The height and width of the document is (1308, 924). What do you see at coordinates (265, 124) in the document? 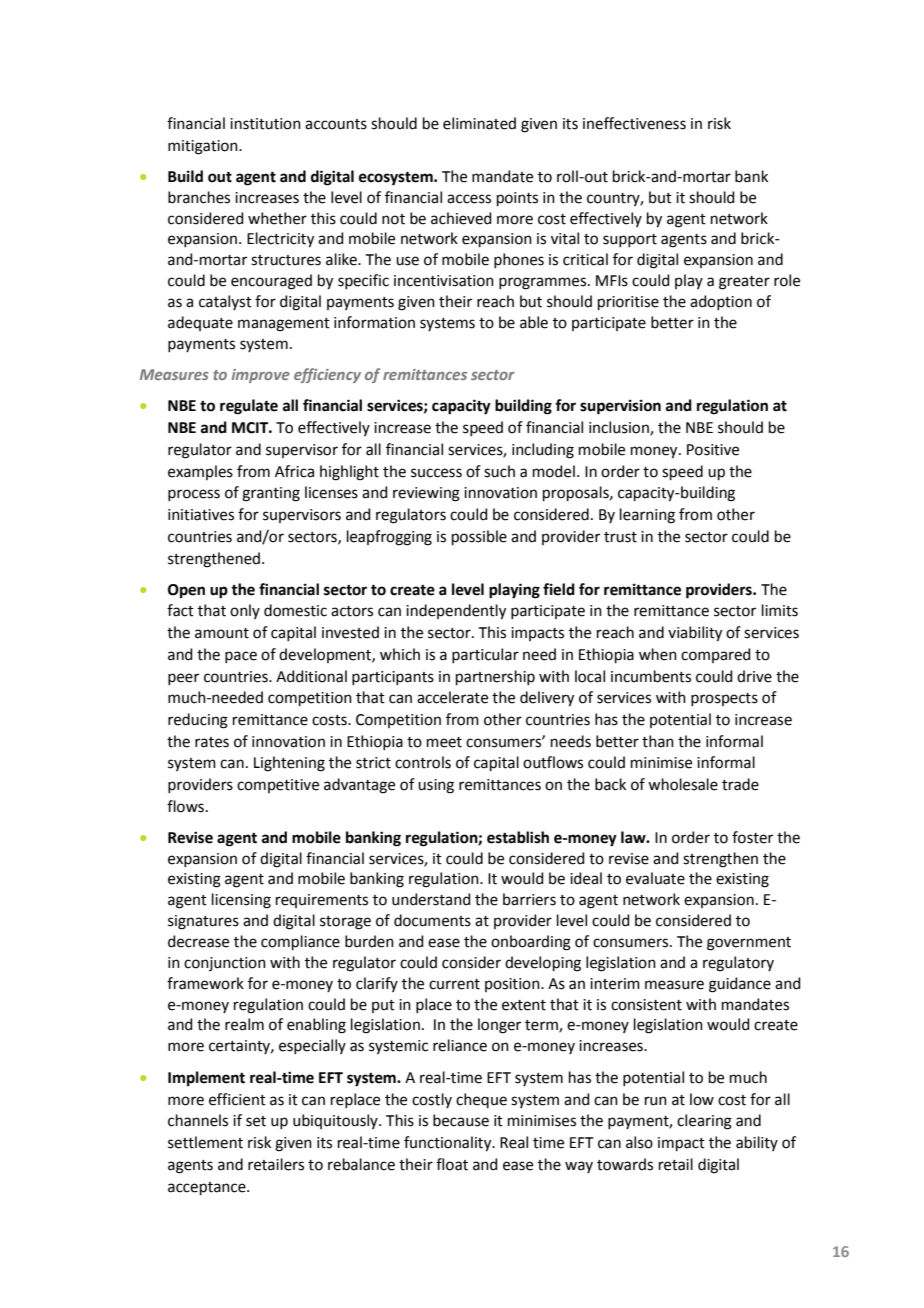
I see `institution` at bounding box center [265, 124].
